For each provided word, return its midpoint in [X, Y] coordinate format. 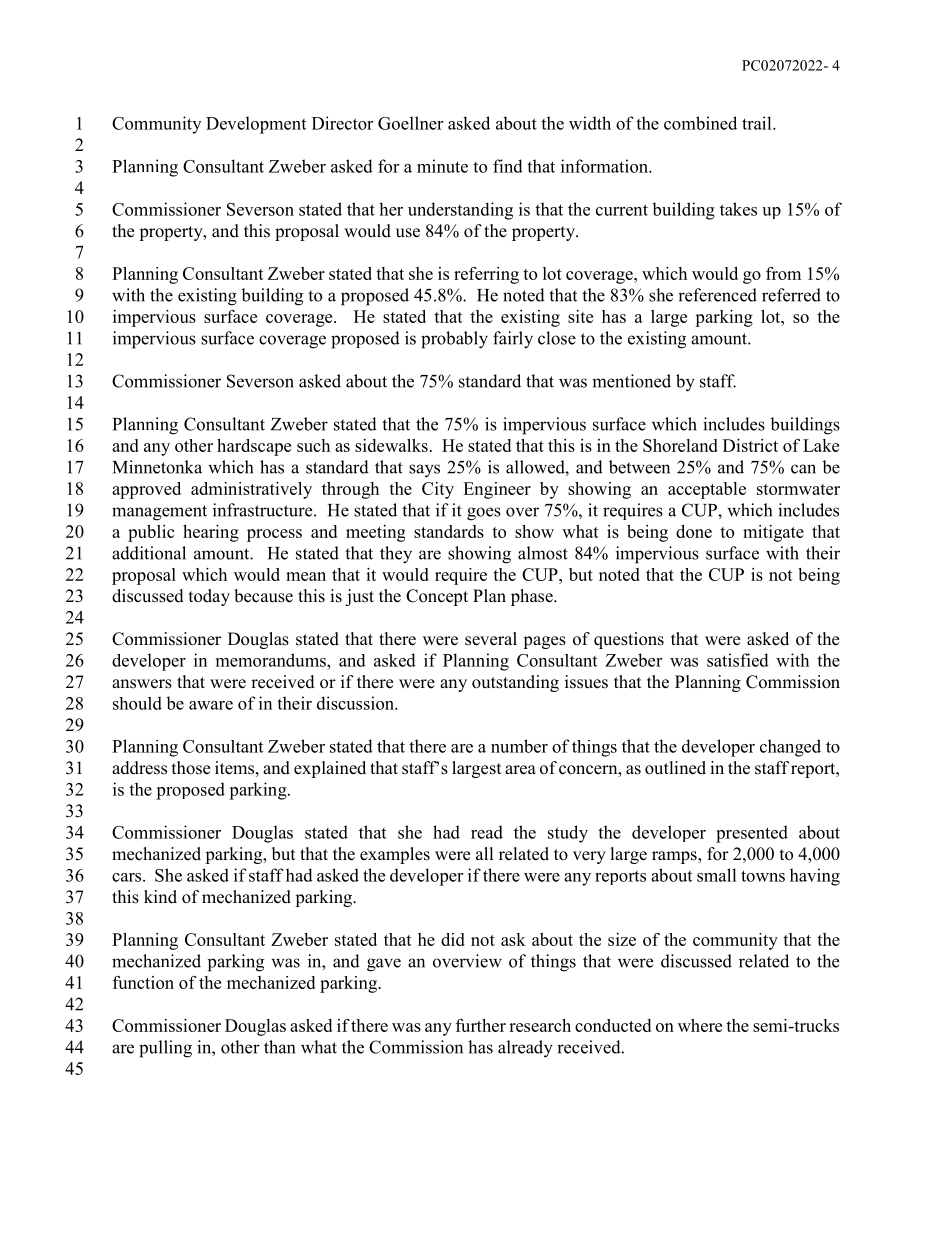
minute [442, 166]
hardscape [254, 447]
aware [211, 705]
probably [454, 340]
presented [752, 834]
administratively [251, 490]
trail [758, 123]
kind [160, 897]
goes [484, 514]
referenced [717, 295]
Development [256, 125]
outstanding [515, 683]
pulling [165, 1049]
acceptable [707, 490]
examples [395, 855]
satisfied [738, 660]
